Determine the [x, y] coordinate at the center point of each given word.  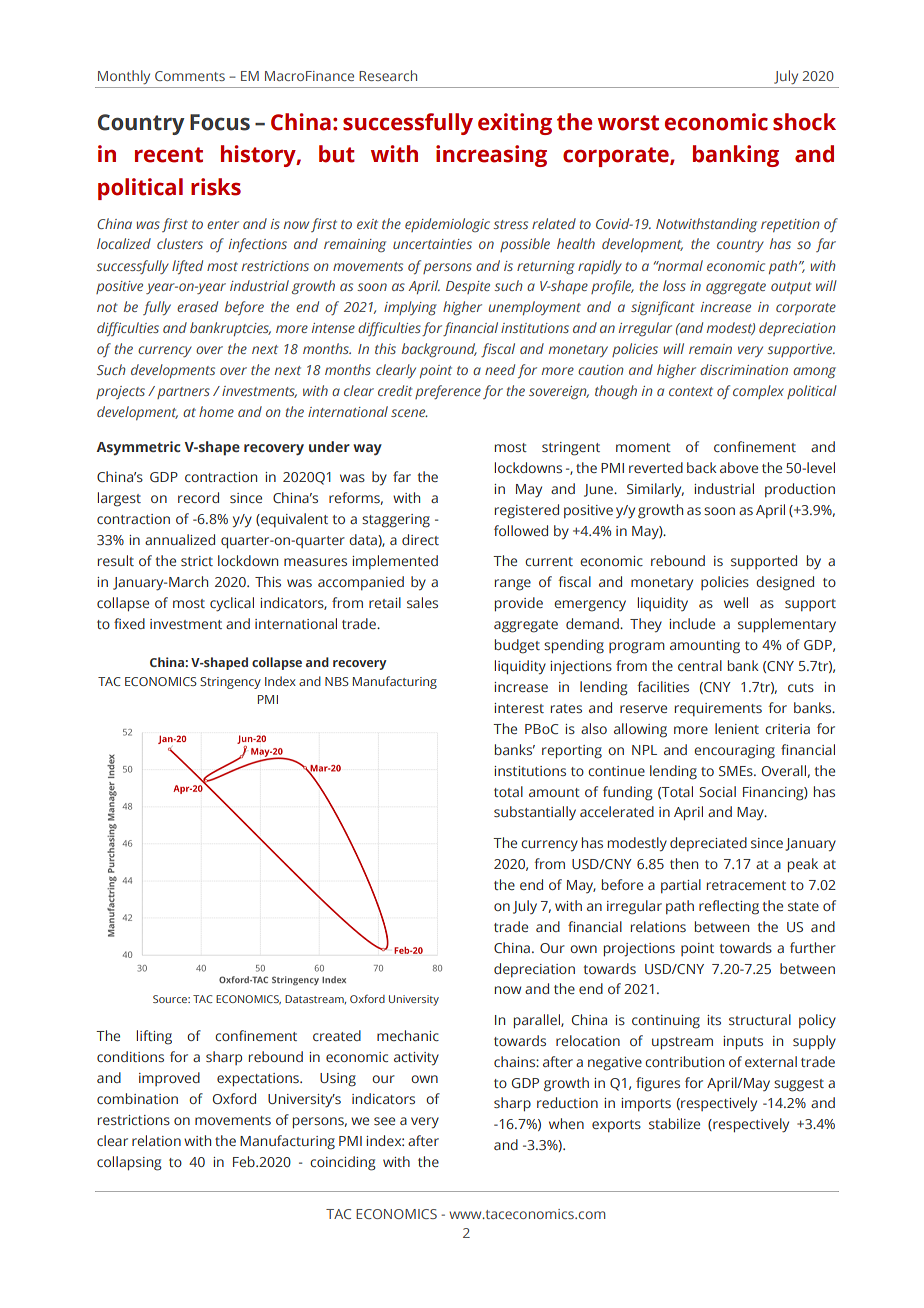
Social [717, 791]
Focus [220, 122]
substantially [535, 813]
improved [169, 1079]
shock [804, 122]
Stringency [230, 683]
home [216, 411]
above [739, 467]
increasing [491, 156]
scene [409, 413]
